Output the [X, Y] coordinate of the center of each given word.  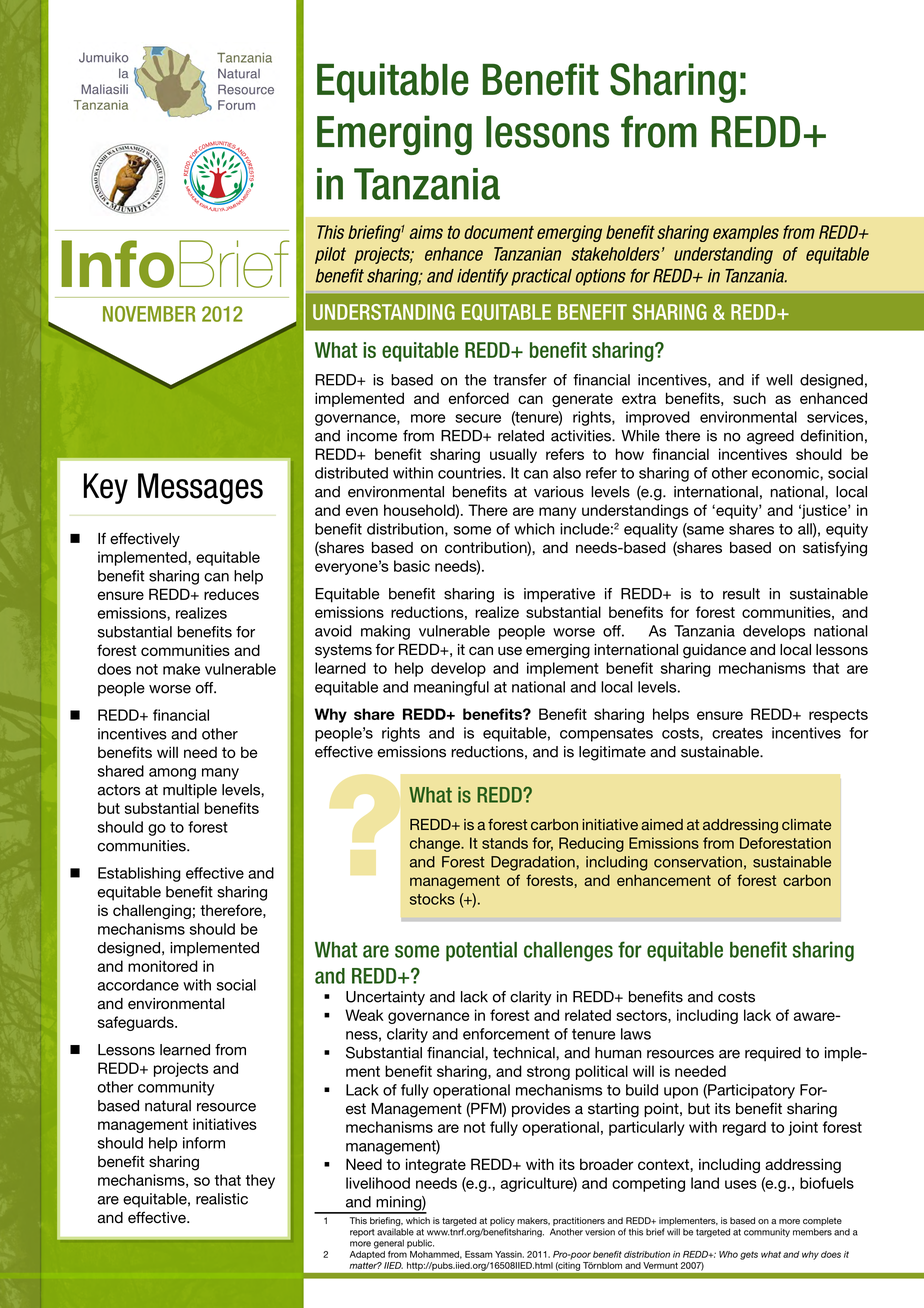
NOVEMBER [149, 314]
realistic [222, 1199]
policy [502, 1221]
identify [482, 277]
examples [746, 233]
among [172, 774]
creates [737, 733]
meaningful [451, 688]
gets [749, 1255]
